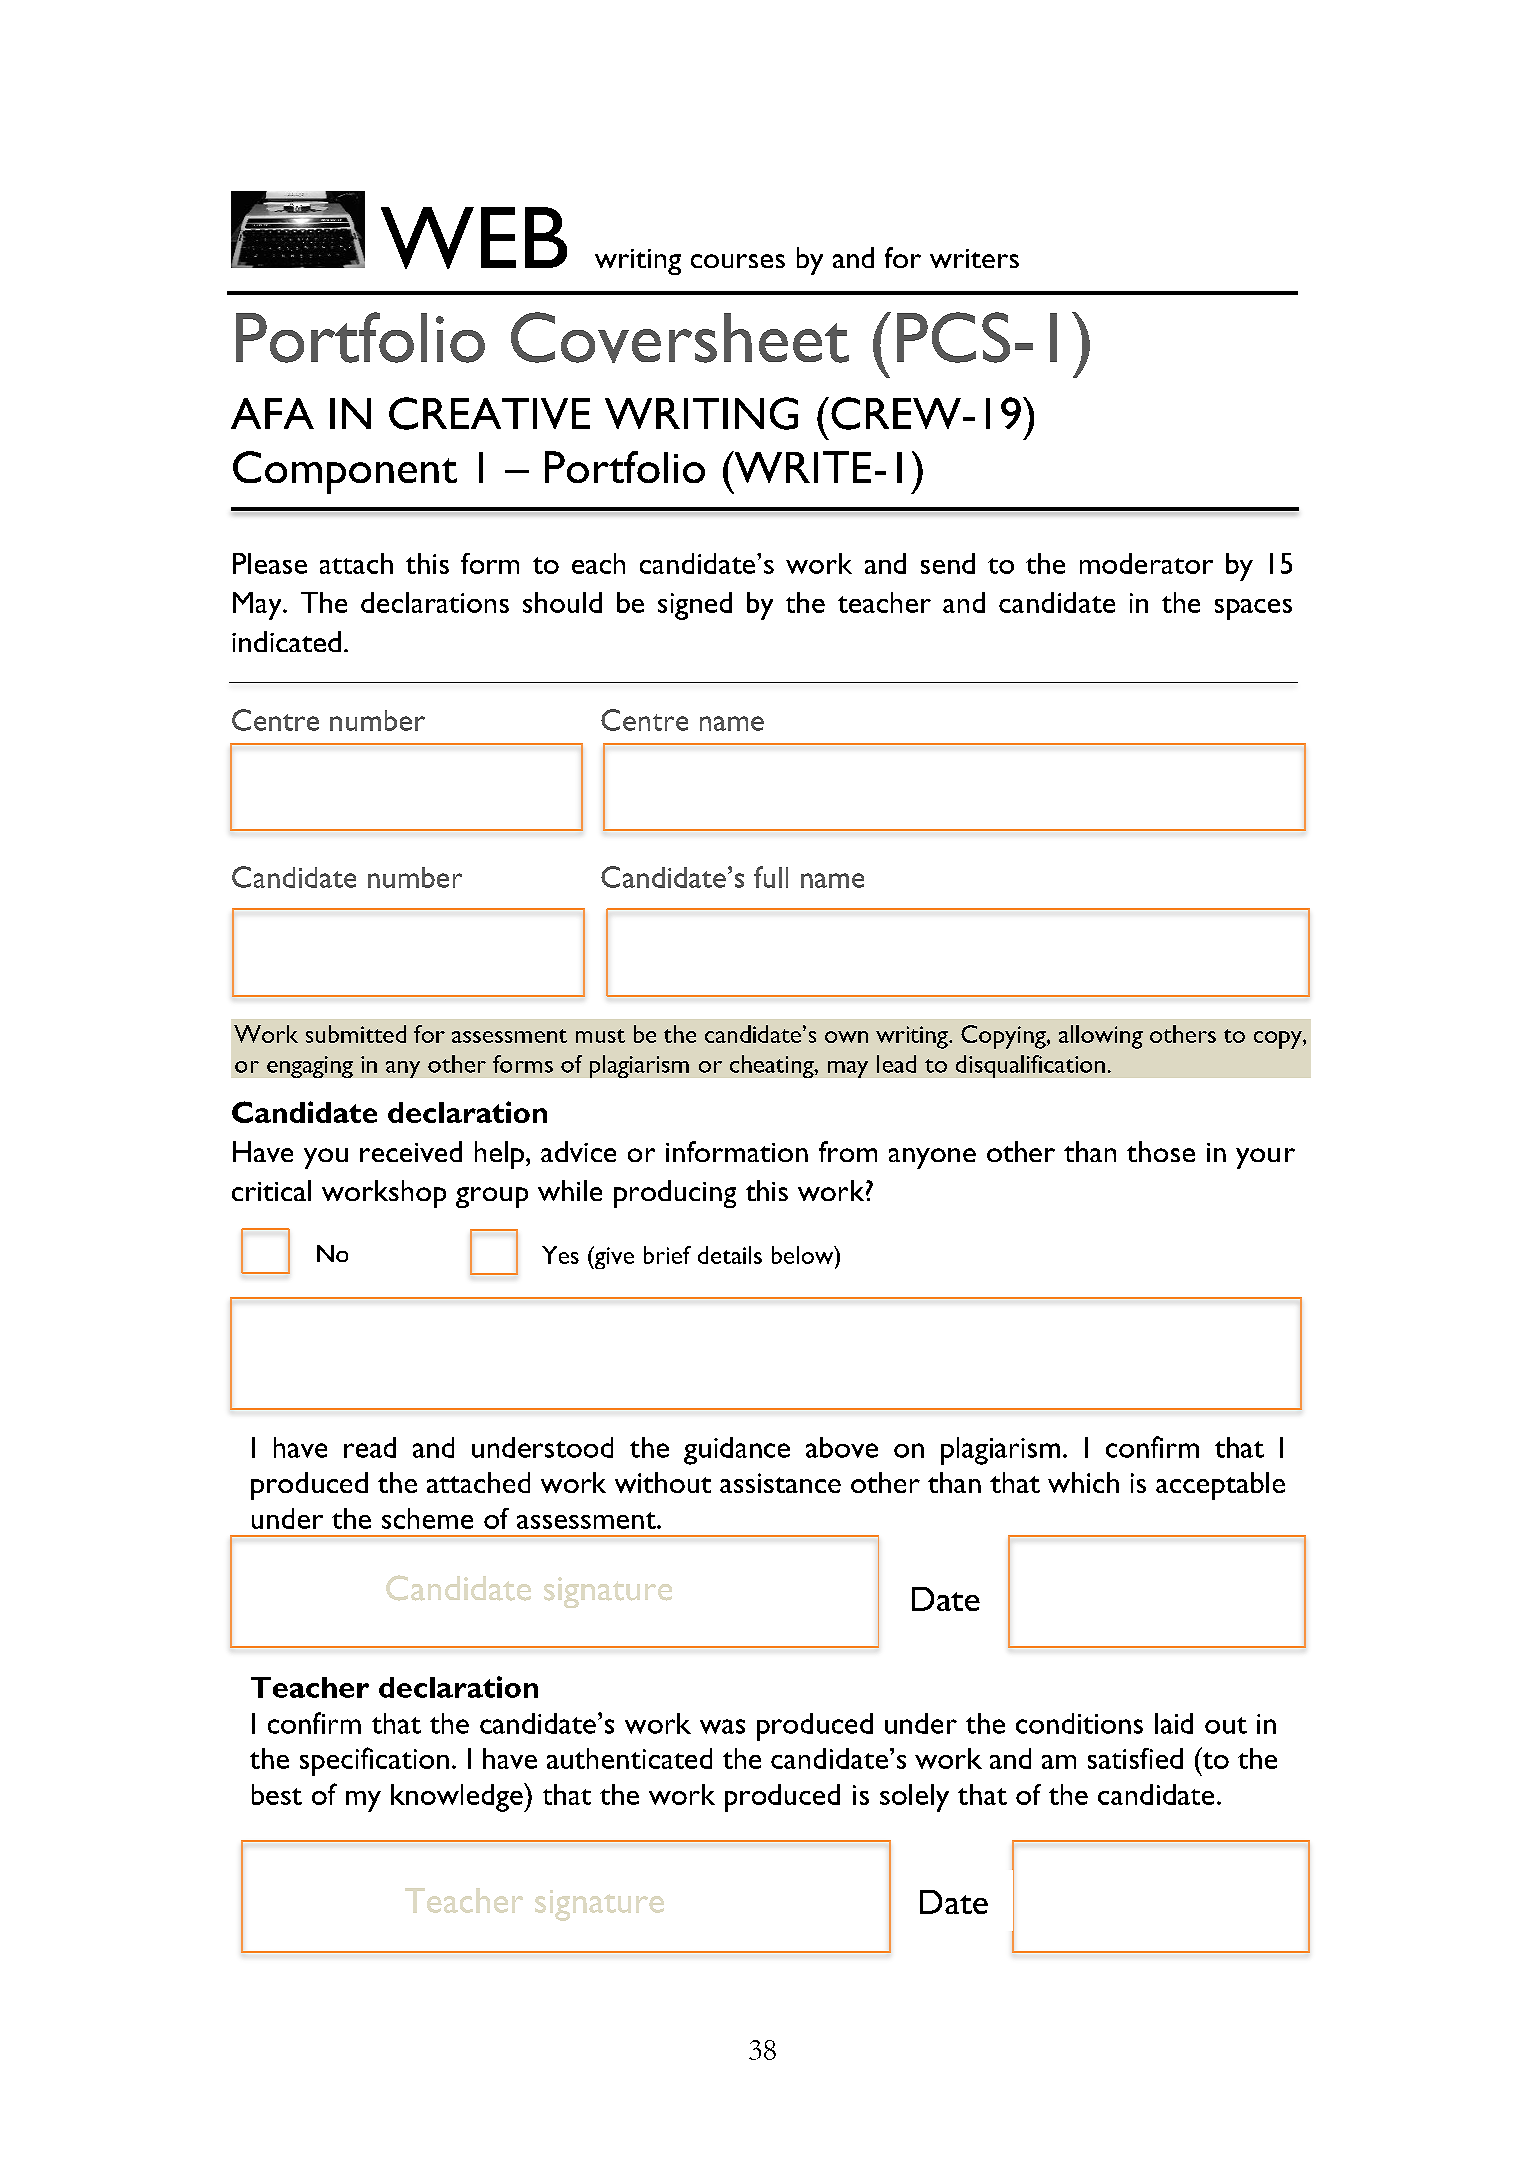  What do you see at coordinates (1135, 1758) in the document?
I see `satisfied` at bounding box center [1135, 1758].
